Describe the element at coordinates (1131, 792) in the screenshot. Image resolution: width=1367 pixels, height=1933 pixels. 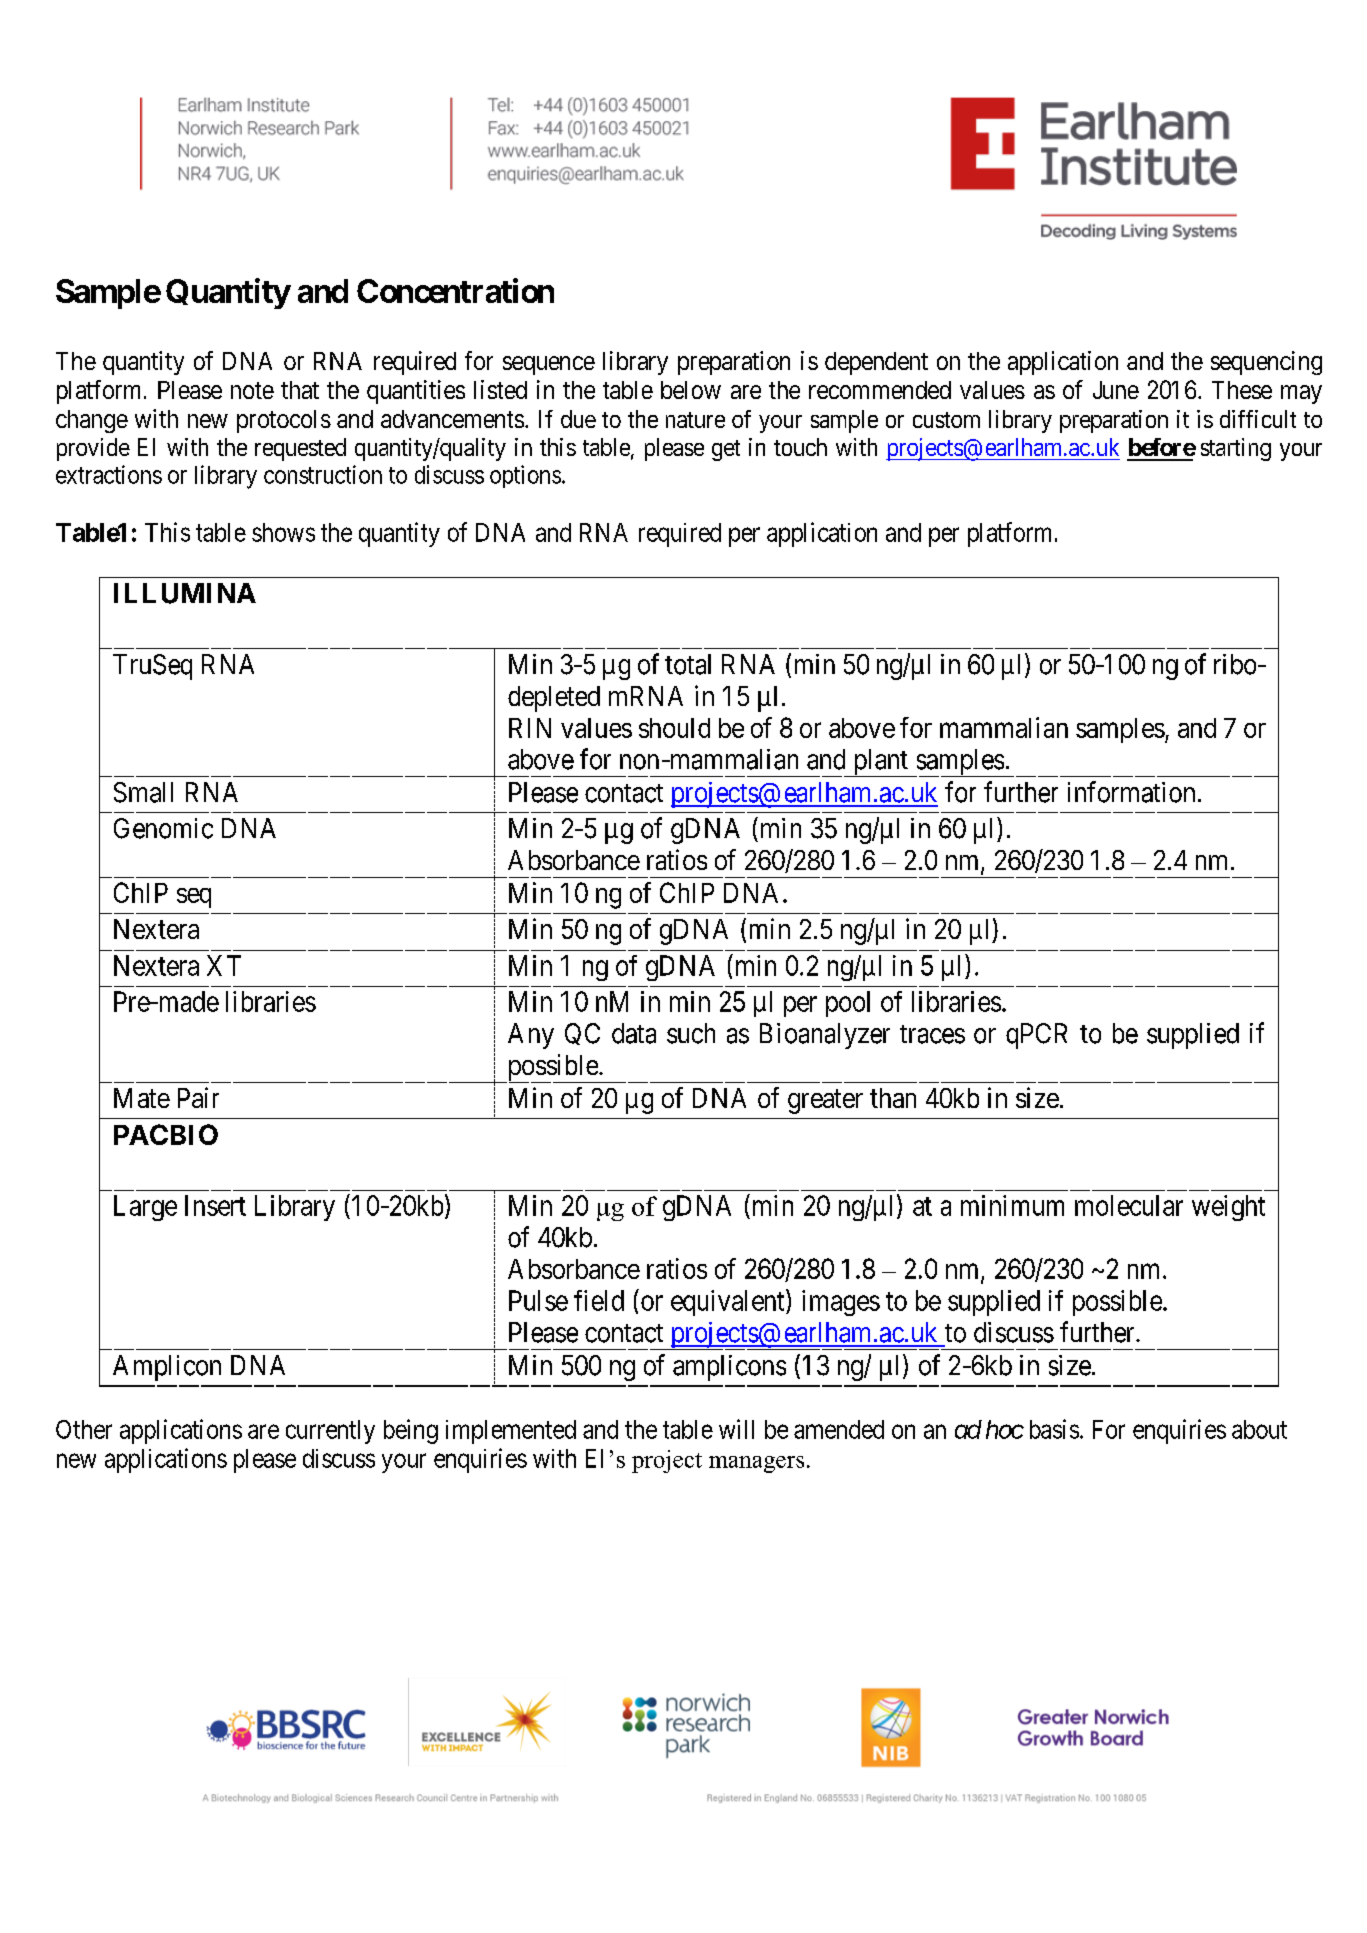
I see `information` at that location.
